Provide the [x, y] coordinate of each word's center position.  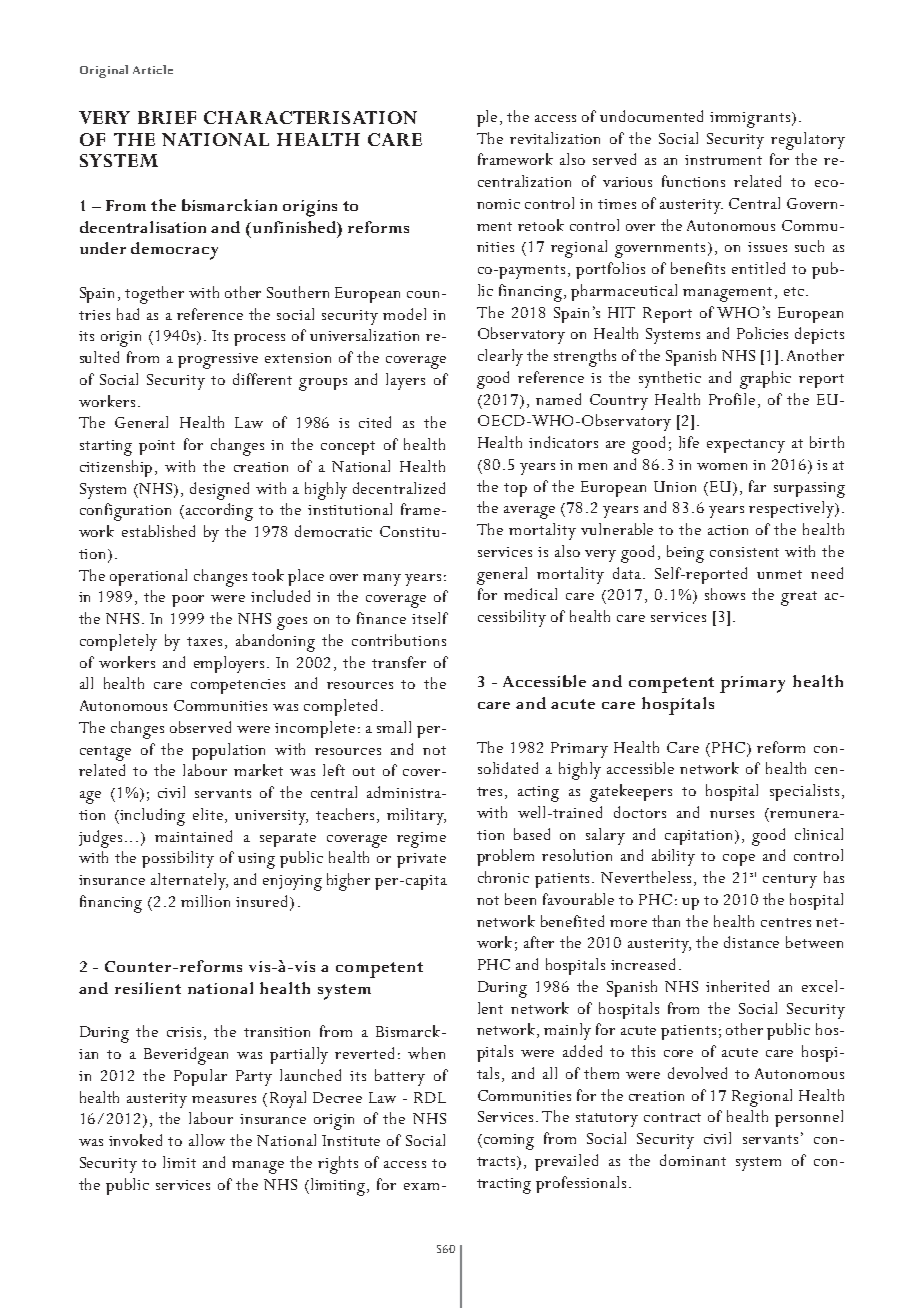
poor [188, 601]
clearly [500, 357]
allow [207, 1140]
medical [530, 594]
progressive [218, 361]
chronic [503, 877]
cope [739, 860]
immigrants [751, 120]
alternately [189, 881]
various [627, 182]
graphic [765, 380]
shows [725, 594]
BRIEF [167, 117]
